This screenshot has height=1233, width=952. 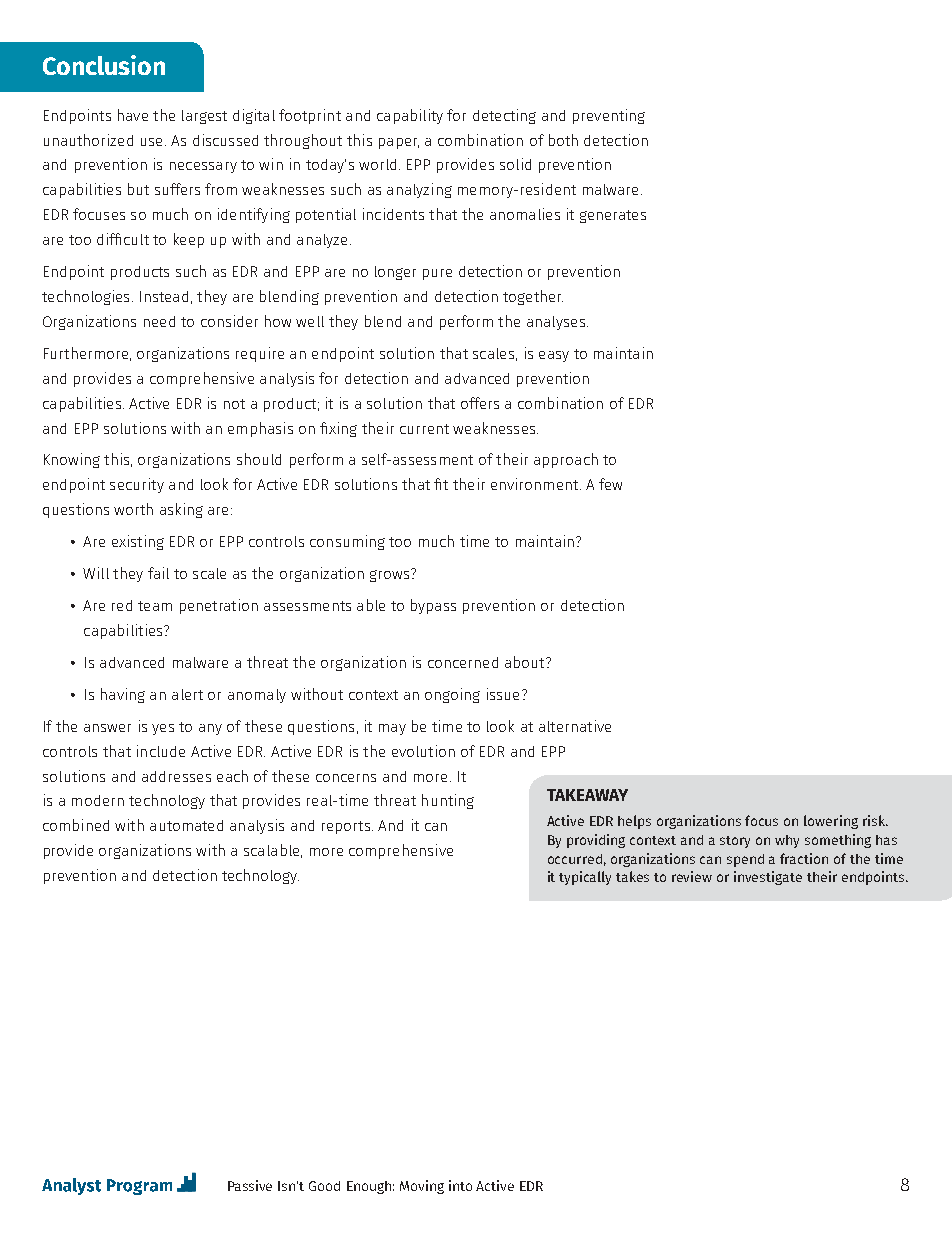 What do you see at coordinates (176, 776) in the screenshot?
I see `addresses` at bounding box center [176, 776].
